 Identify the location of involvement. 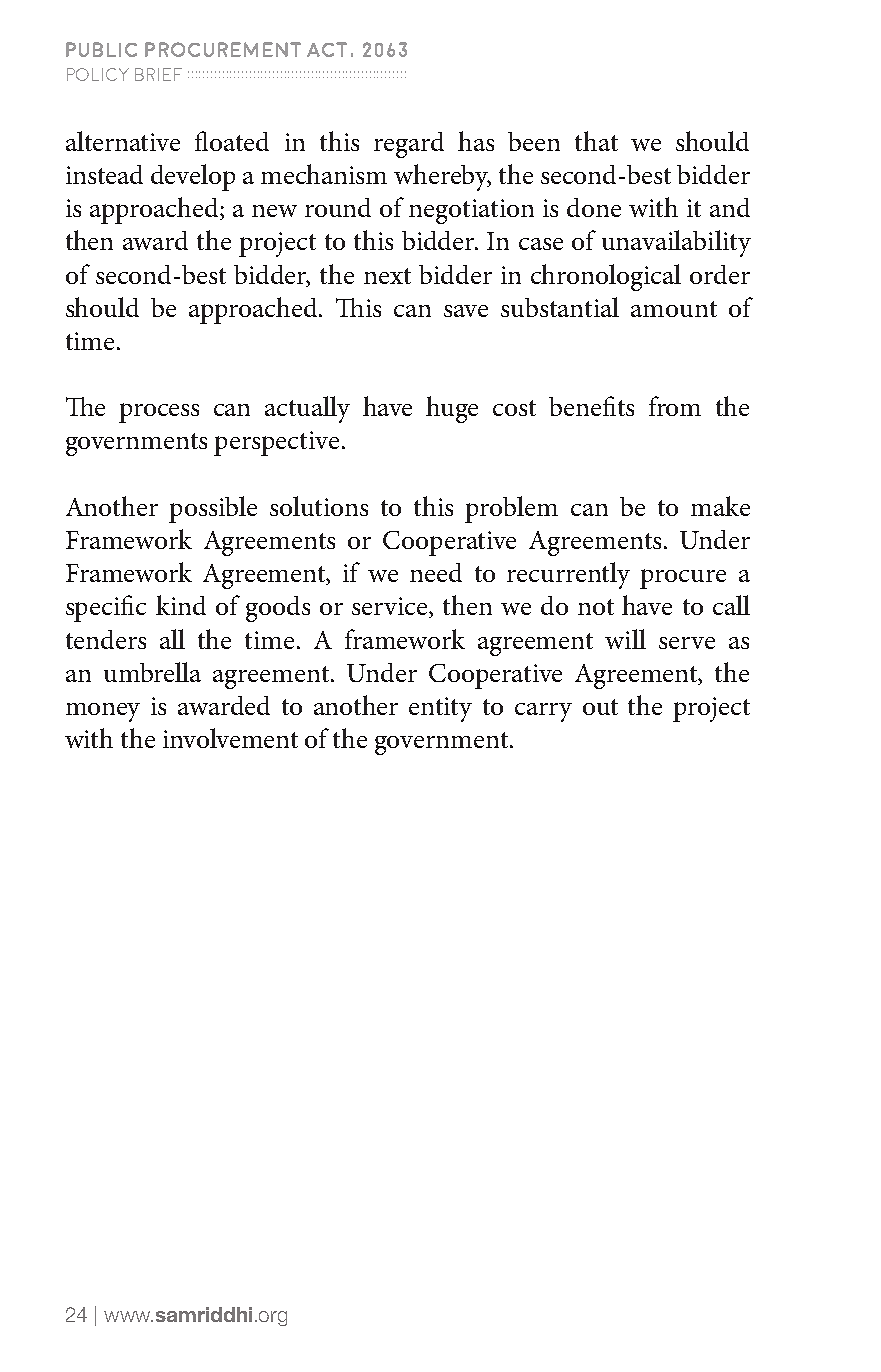
(230, 738).
